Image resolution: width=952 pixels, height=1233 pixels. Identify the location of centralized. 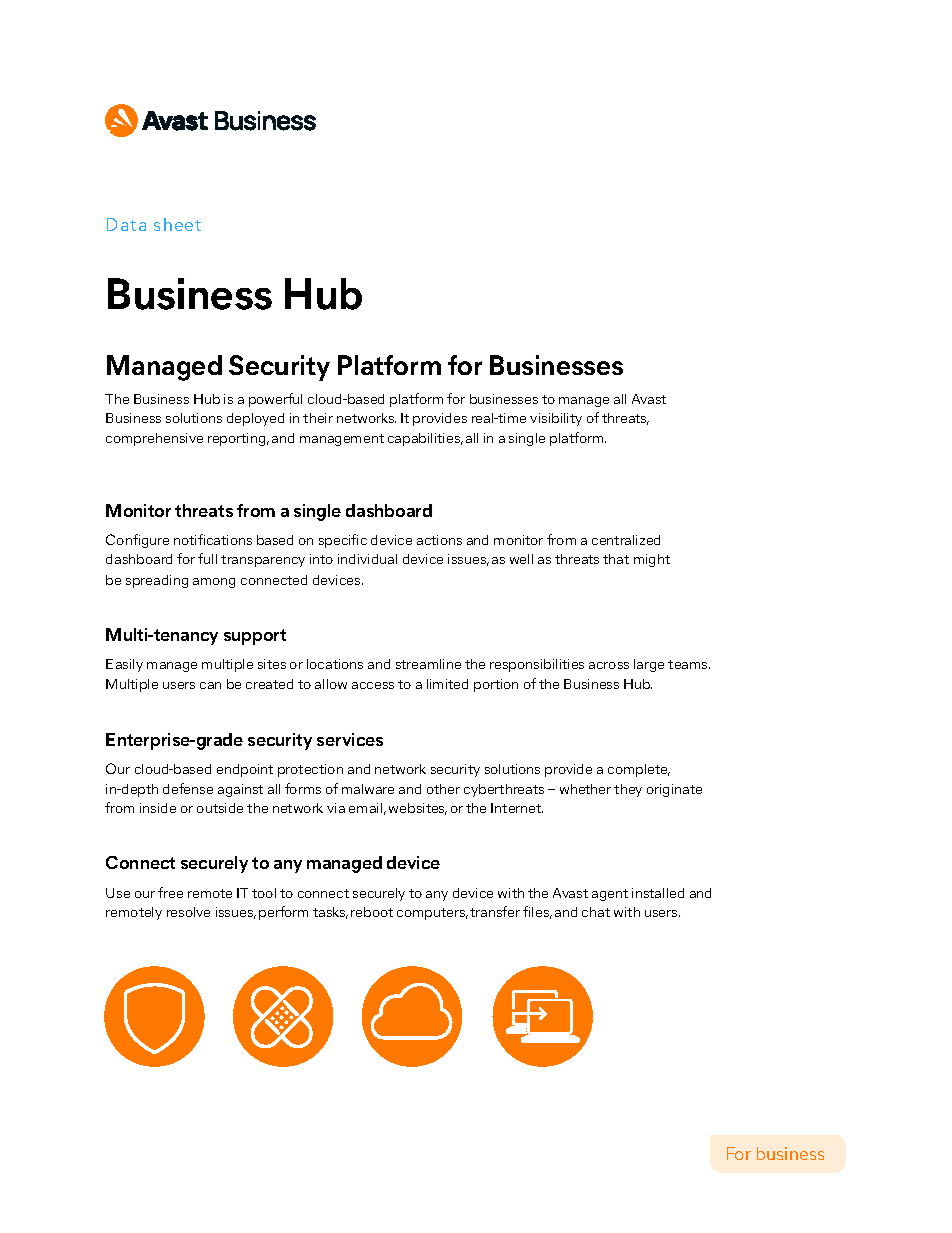
(626, 540).
